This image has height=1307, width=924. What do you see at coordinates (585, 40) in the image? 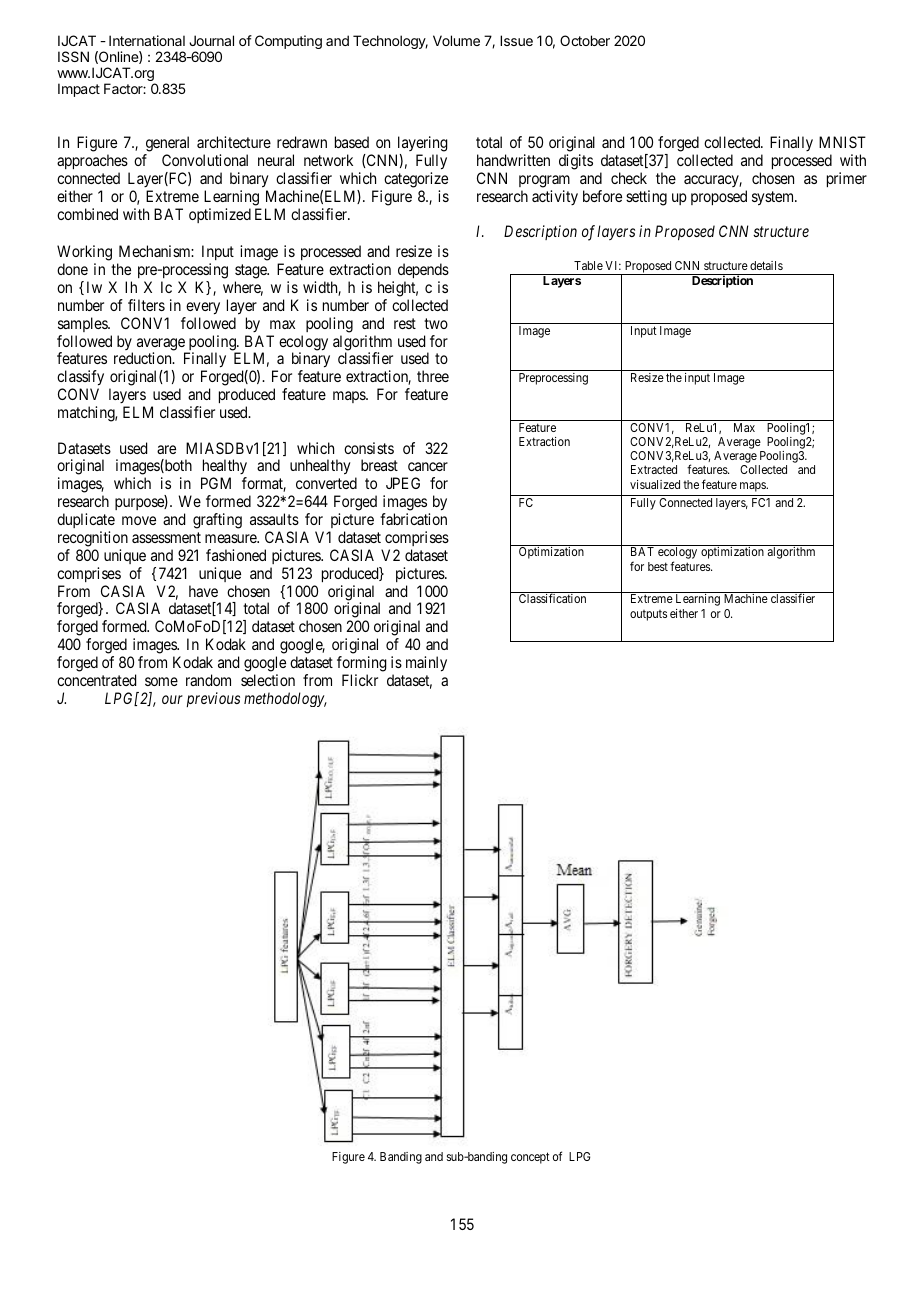
I see `October` at bounding box center [585, 40].
